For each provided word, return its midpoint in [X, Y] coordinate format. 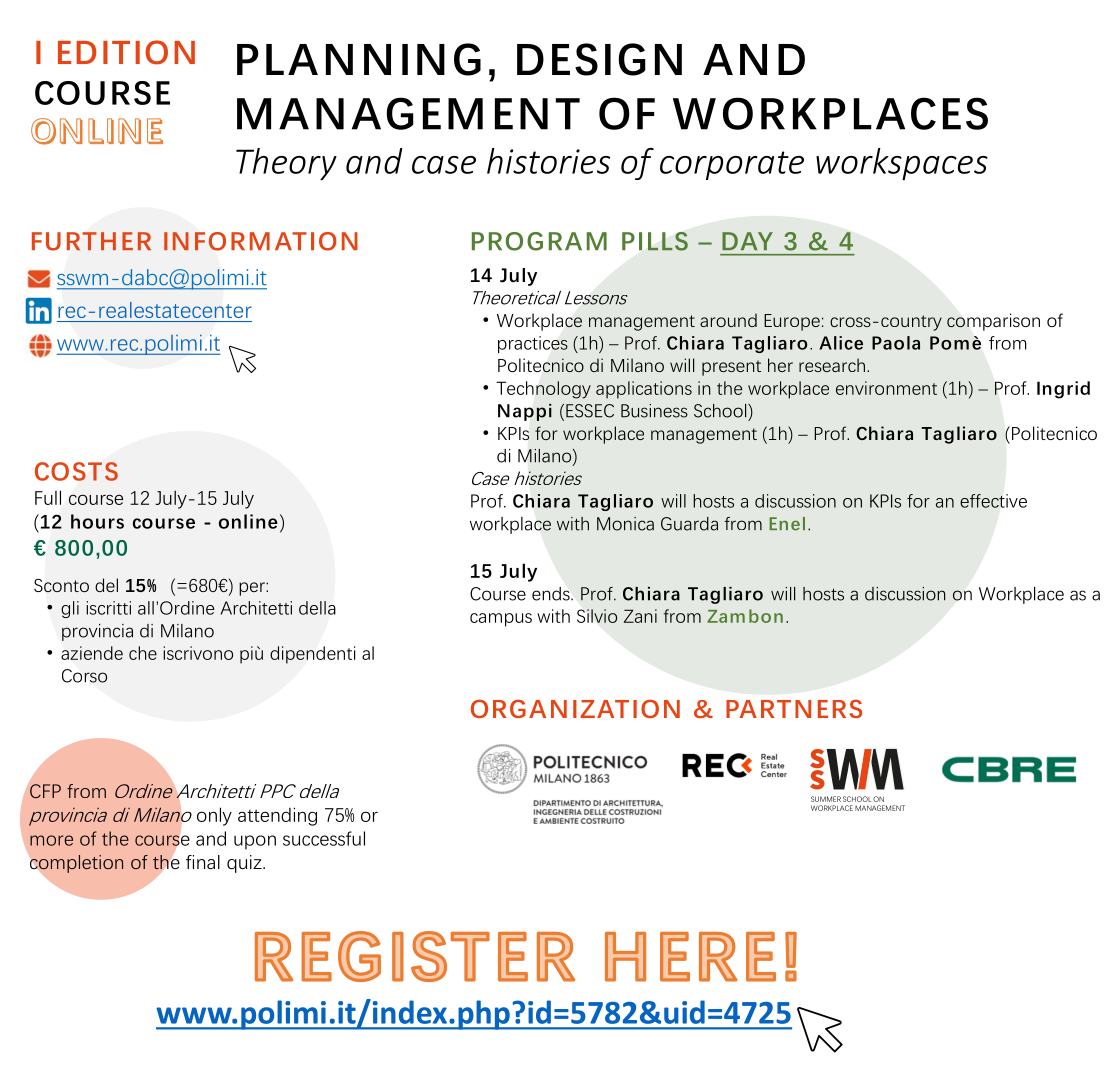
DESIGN [599, 59]
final [203, 862]
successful [324, 838]
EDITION [126, 52]
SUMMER [826, 799]
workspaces [902, 164]
